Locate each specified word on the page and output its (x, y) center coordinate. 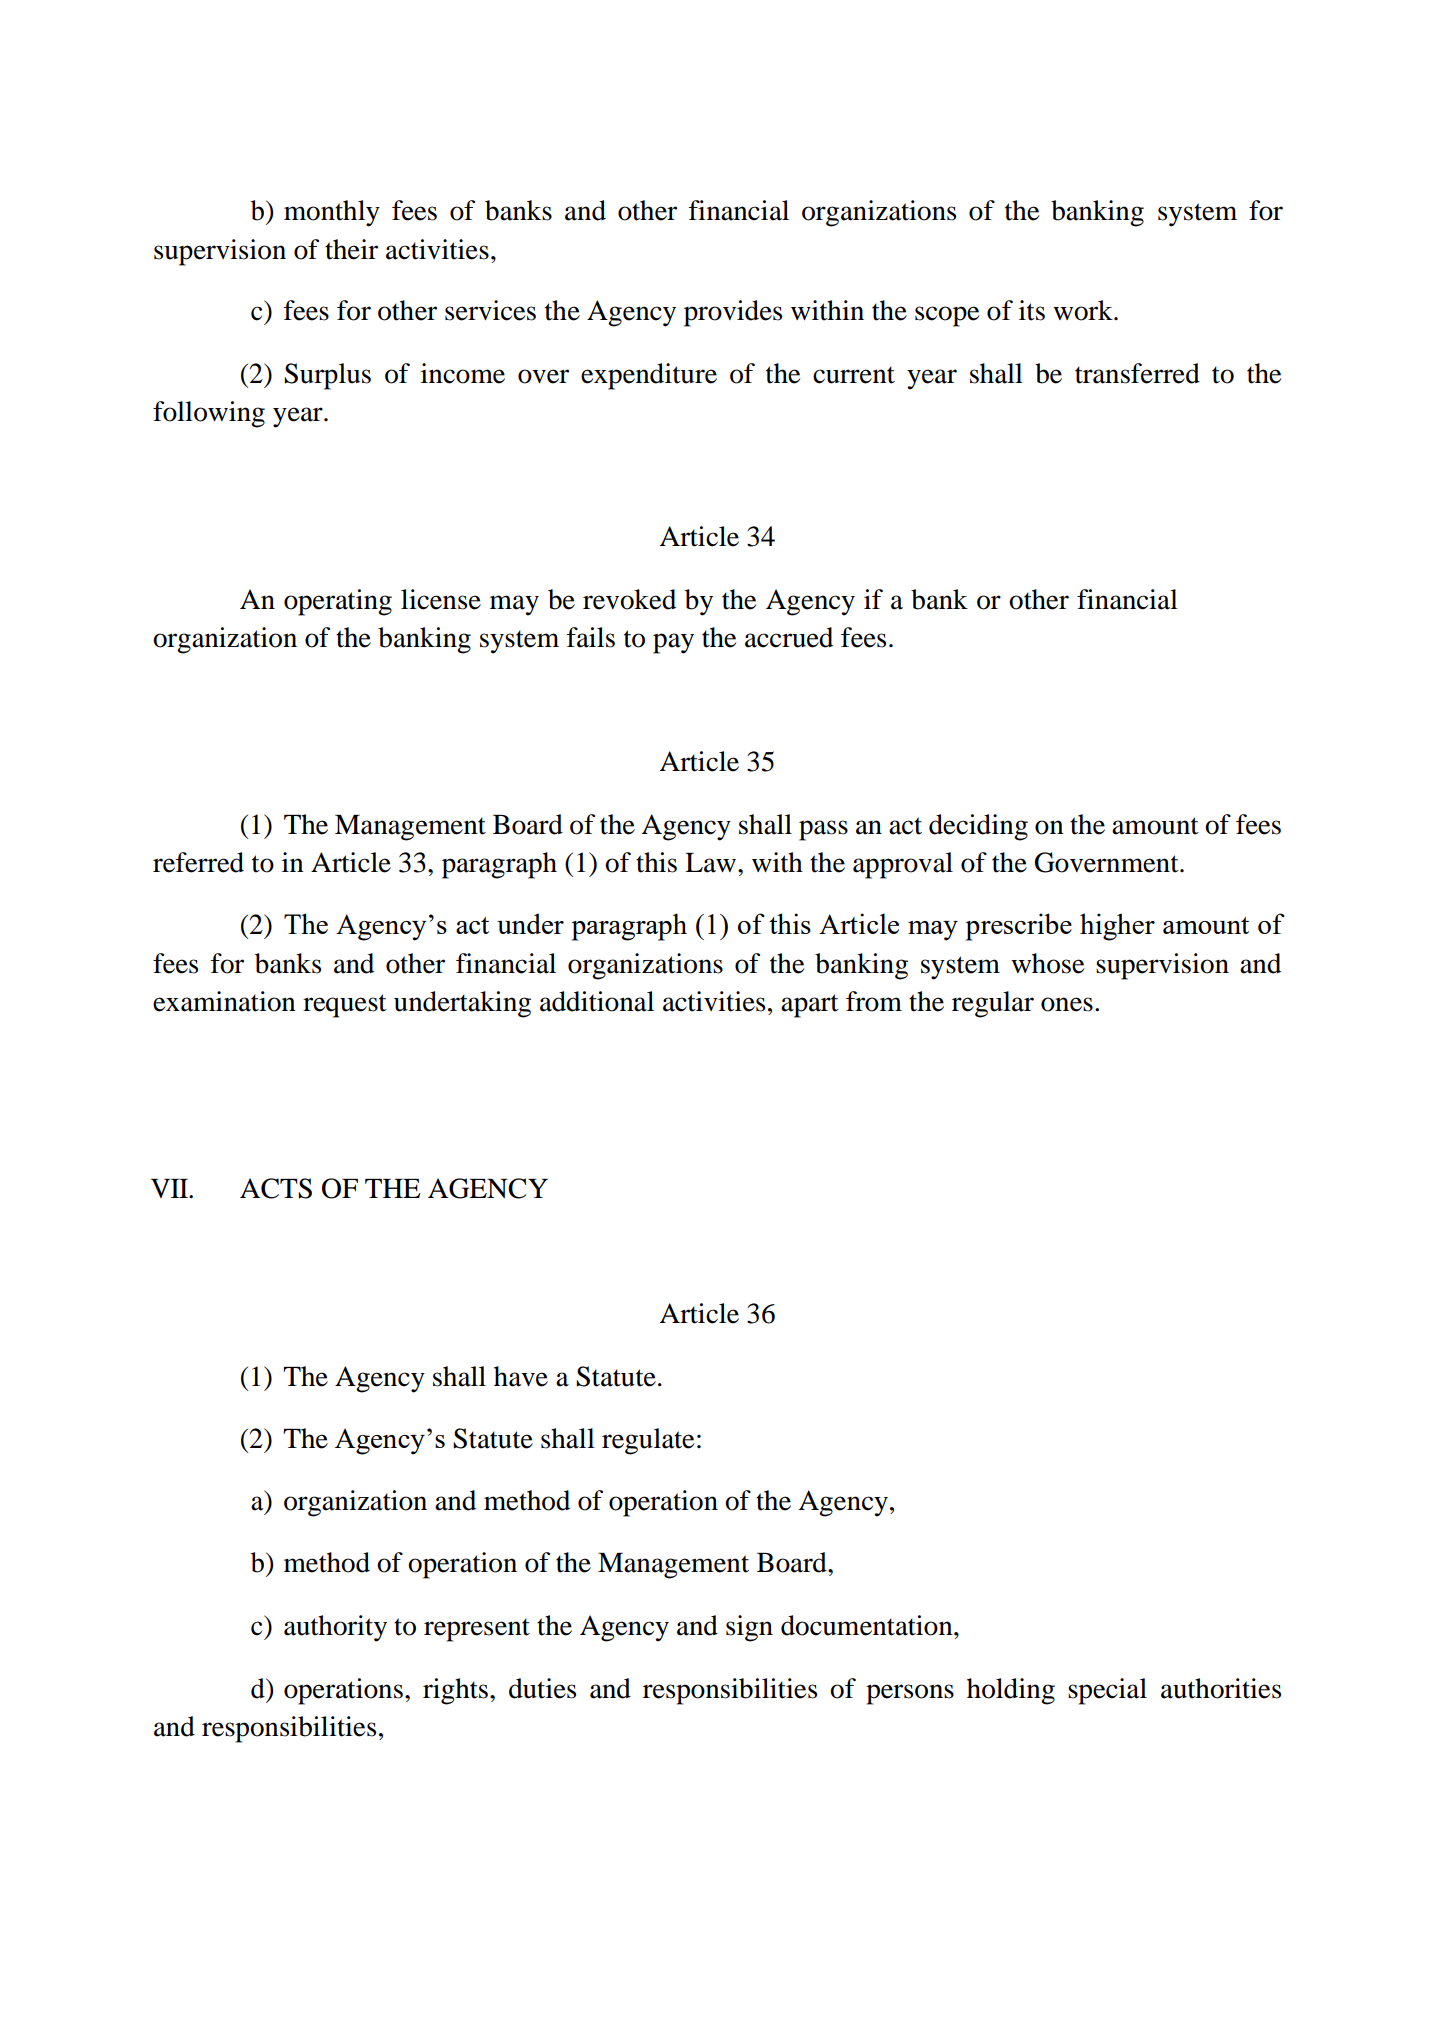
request (345, 1006)
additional (597, 1001)
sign (749, 1628)
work (1084, 310)
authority (335, 1628)
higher (1117, 927)
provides (733, 313)
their (351, 249)
